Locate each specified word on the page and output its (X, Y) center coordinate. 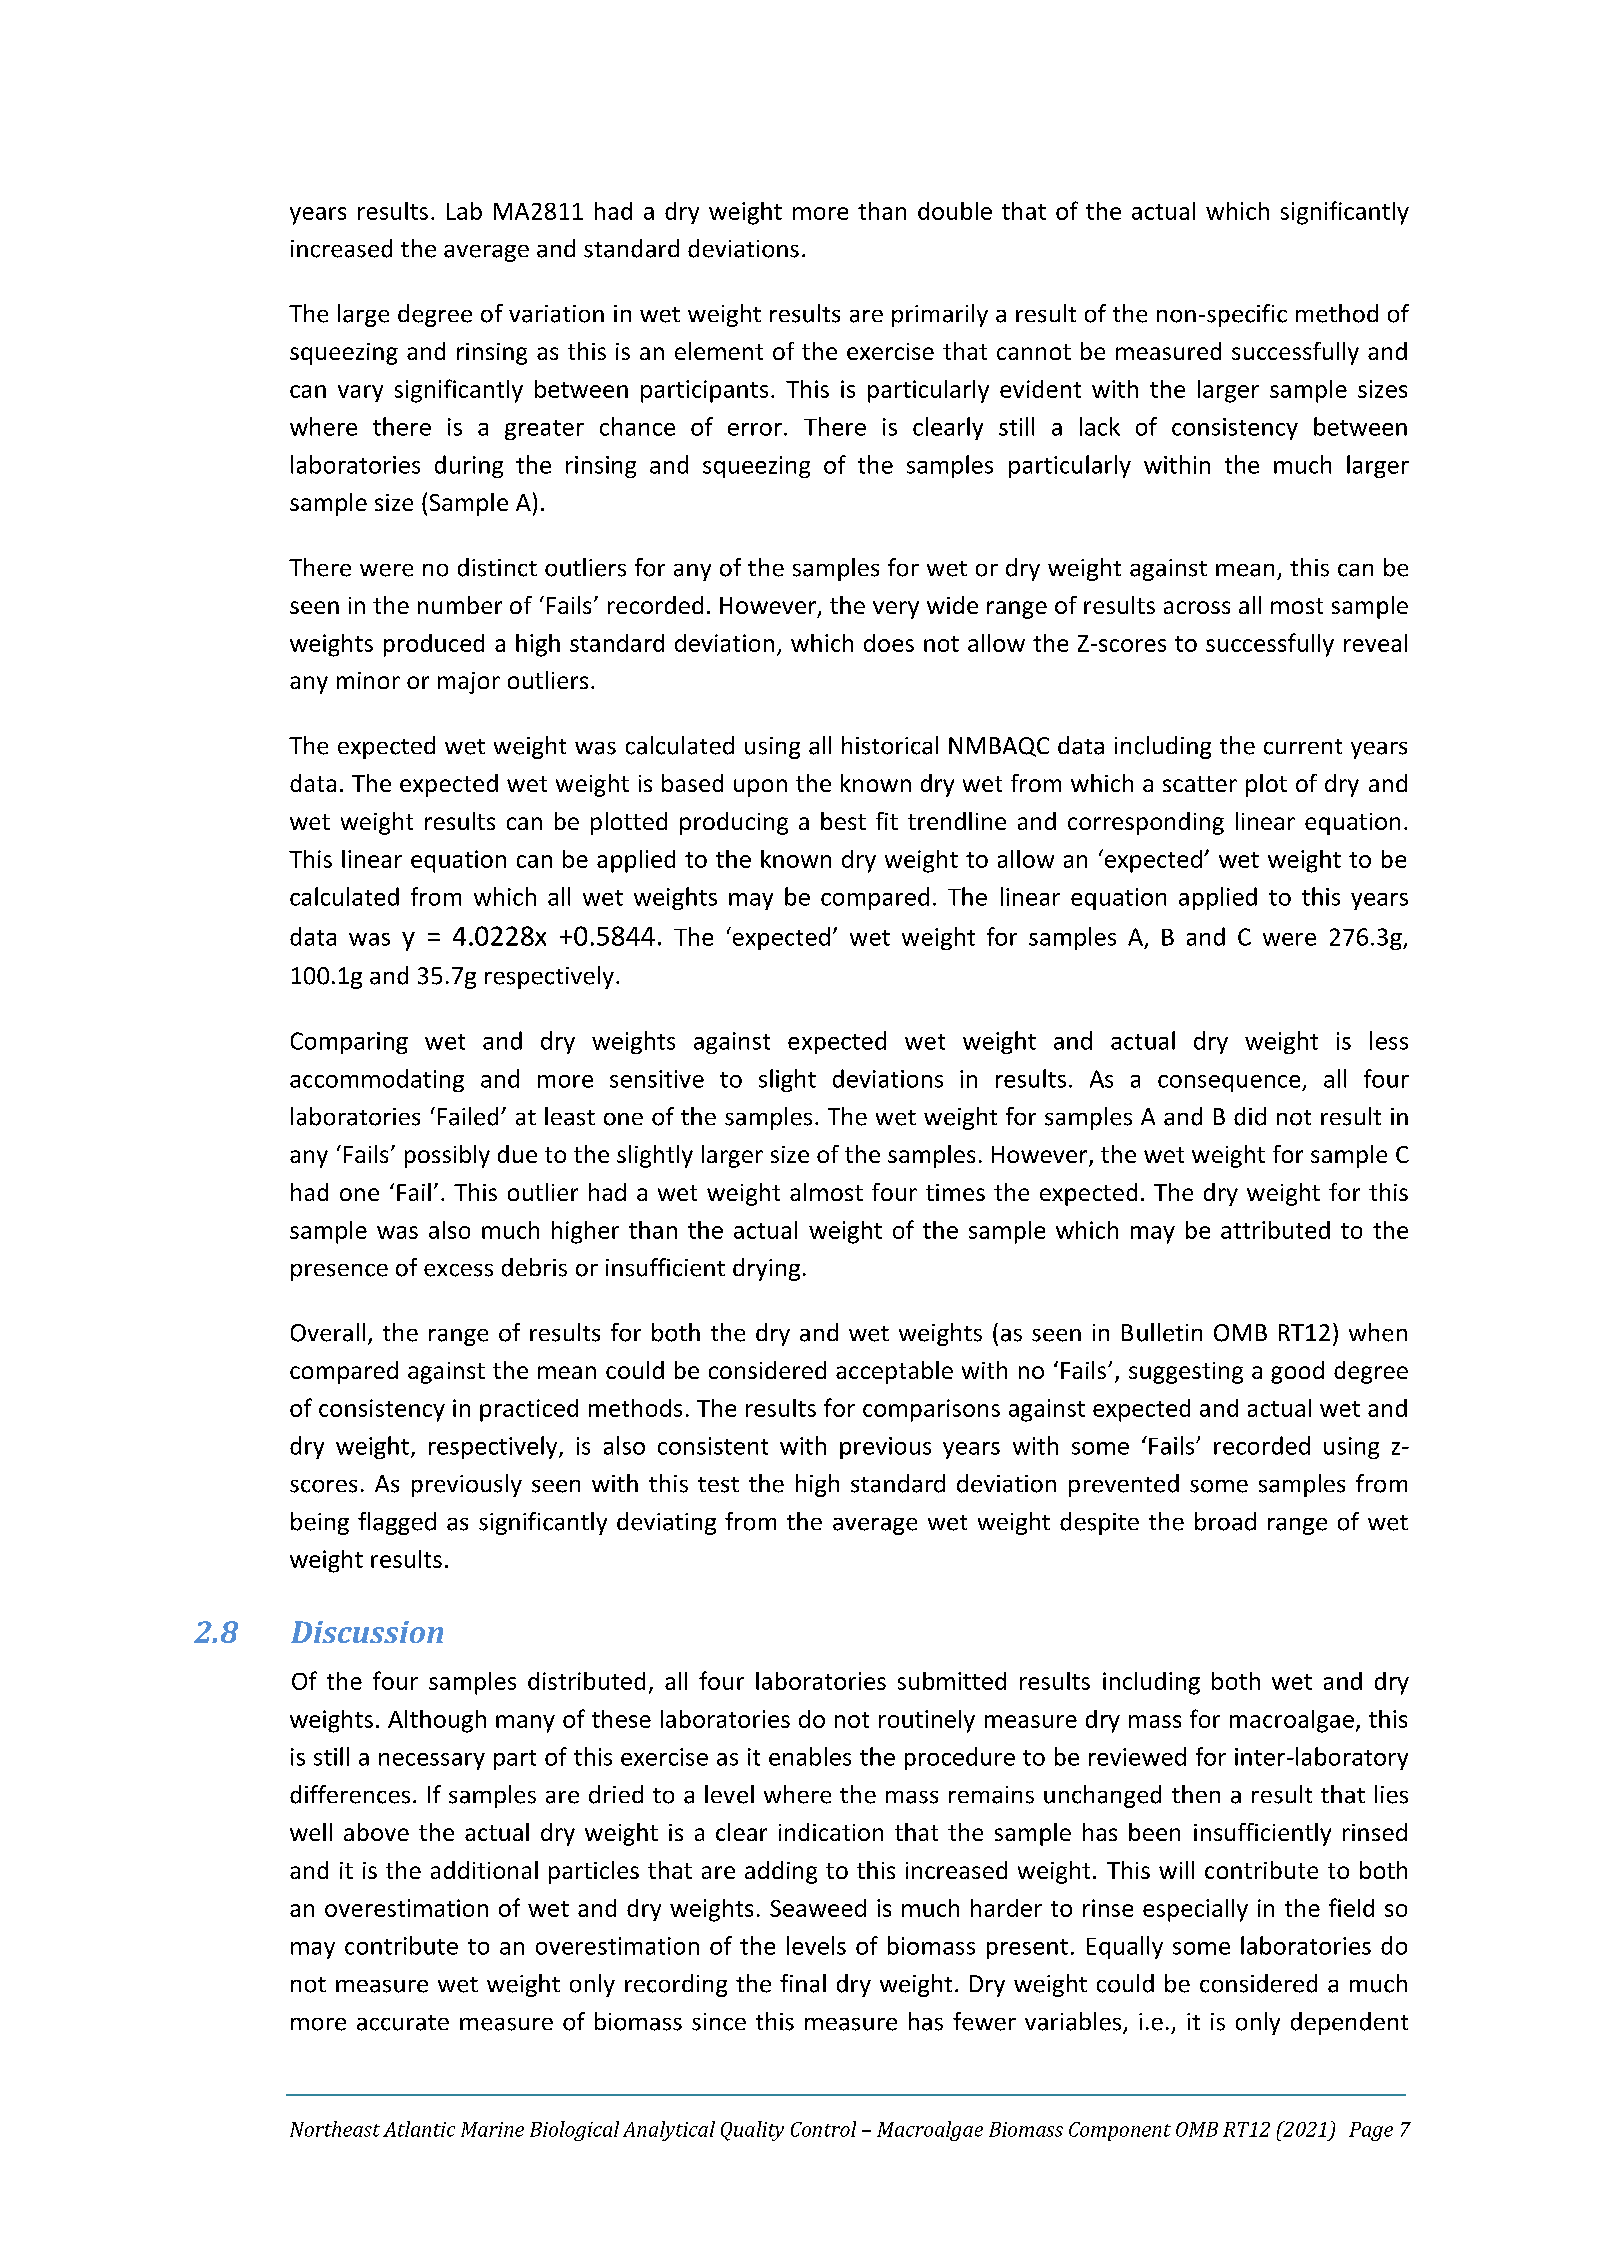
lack (1100, 426)
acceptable (894, 1372)
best (843, 821)
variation (556, 314)
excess (458, 1270)
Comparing (349, 1043)
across (1197, 607)
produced (434, 645)
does (889, 643)
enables (810, 1756)
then (1196, 1794)
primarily (940, 315)
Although (437, 1721)
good (1297, 1372)
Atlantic (419, 2129)
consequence (1230, 1083)
